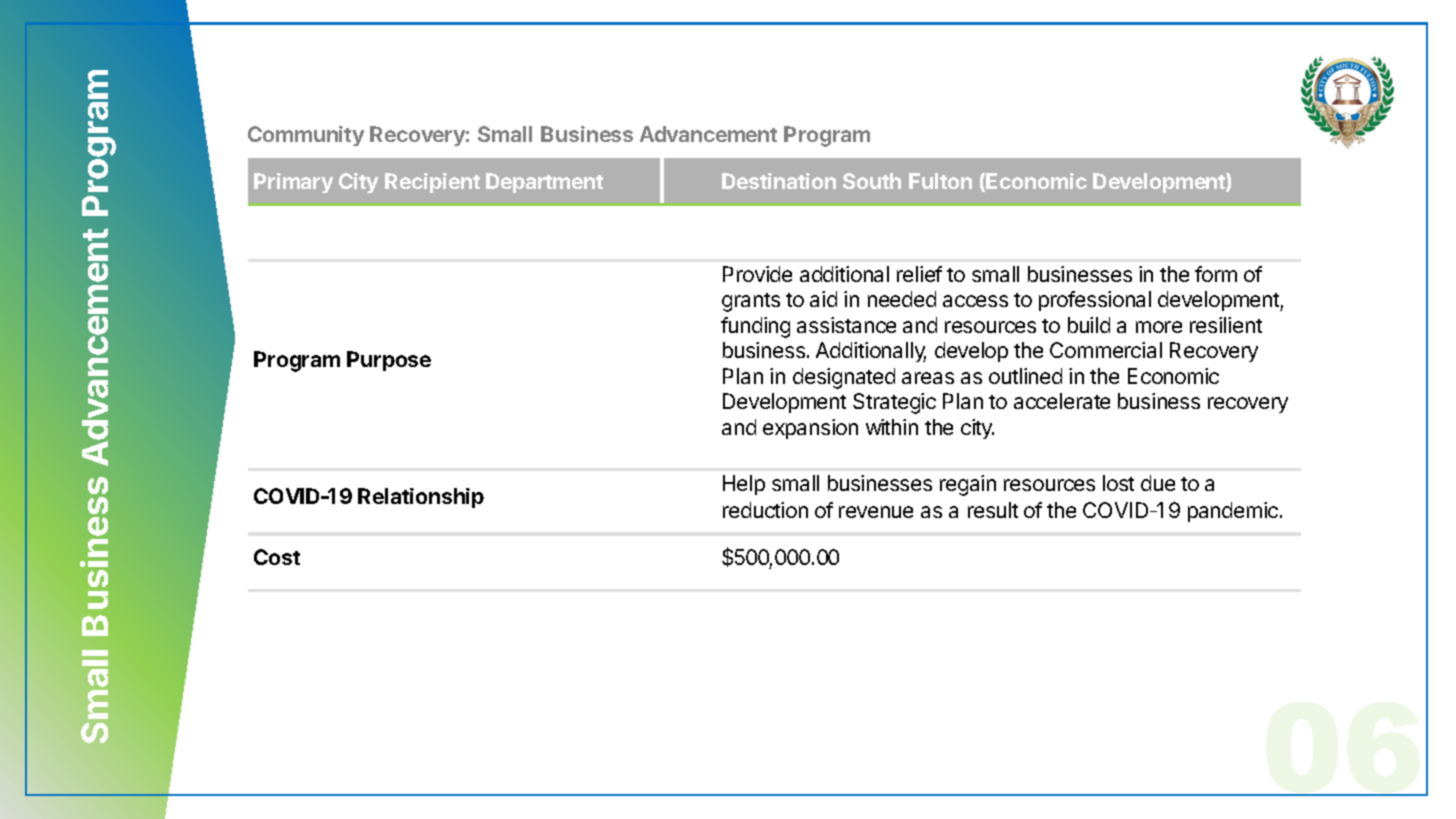 This document has height=819, width=1456. Describe the element at coordinates (306, 136) in the document. I see `Community` at that location.
